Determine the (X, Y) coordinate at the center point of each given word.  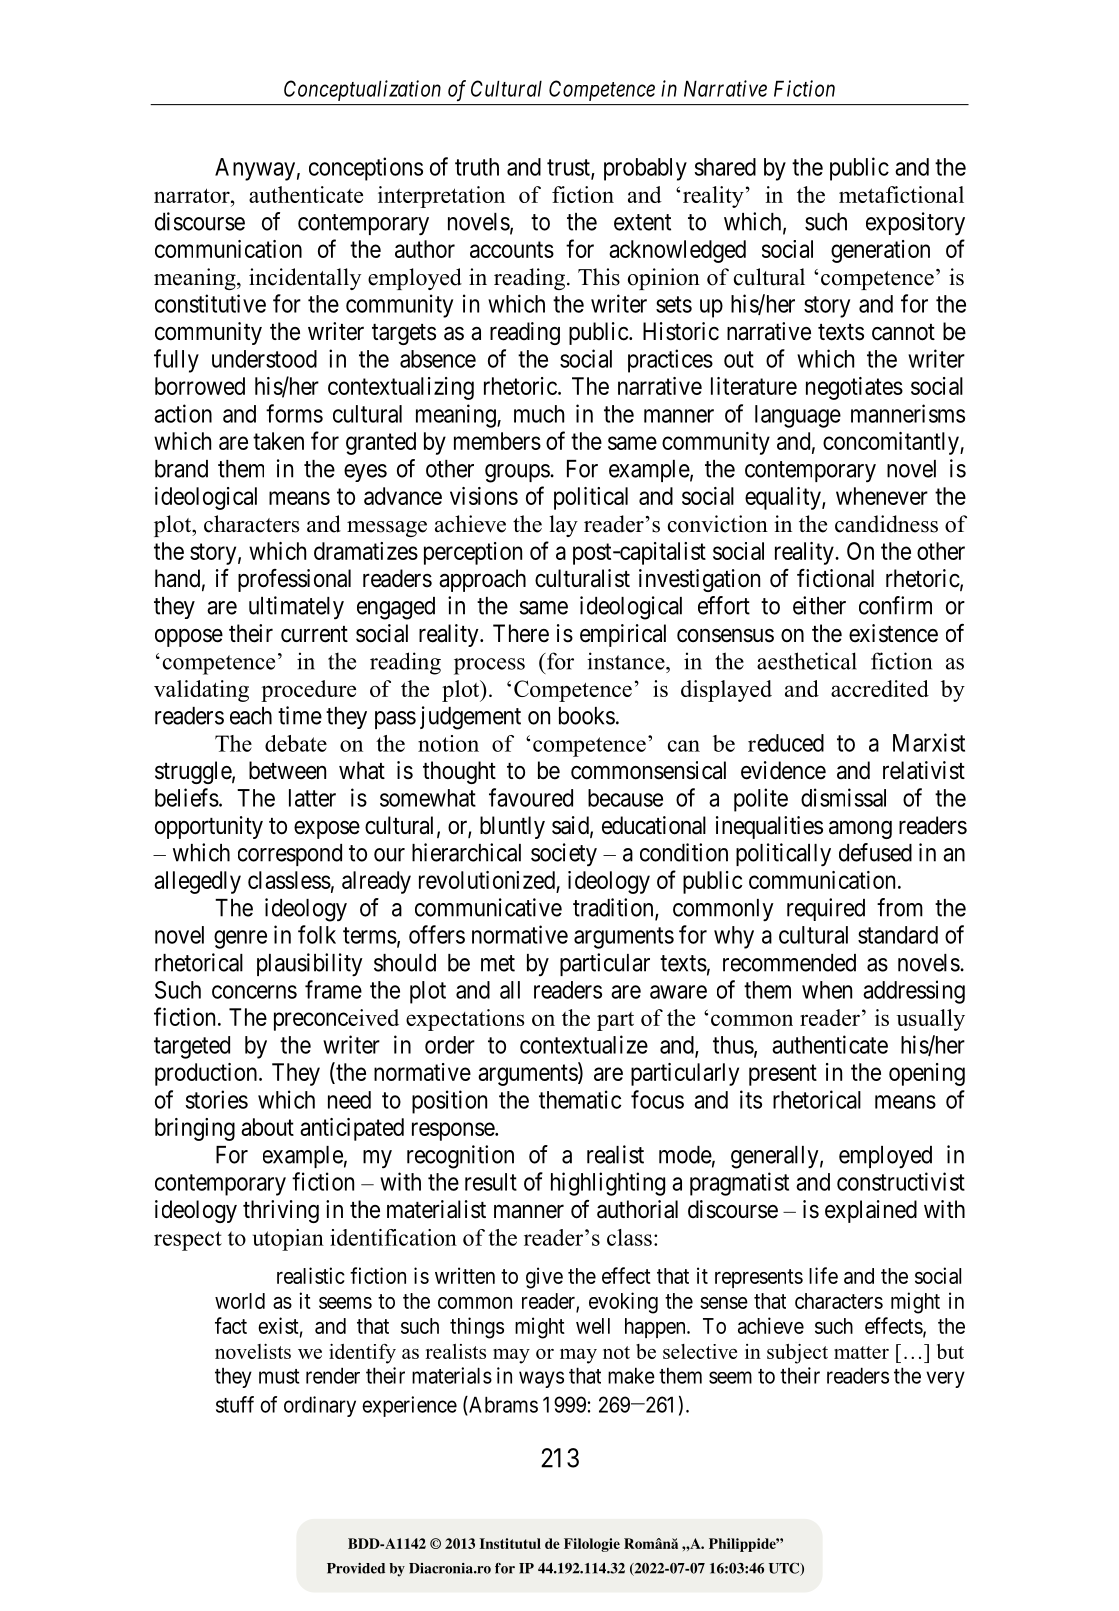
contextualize (584, 1044)
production (207, 1074)
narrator (193, 195)
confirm (895, 605)
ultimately (296, 608)
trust (569, 168)
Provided (356, 1568)
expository (915, 224)
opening (927, 1074)
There (521, 633)
